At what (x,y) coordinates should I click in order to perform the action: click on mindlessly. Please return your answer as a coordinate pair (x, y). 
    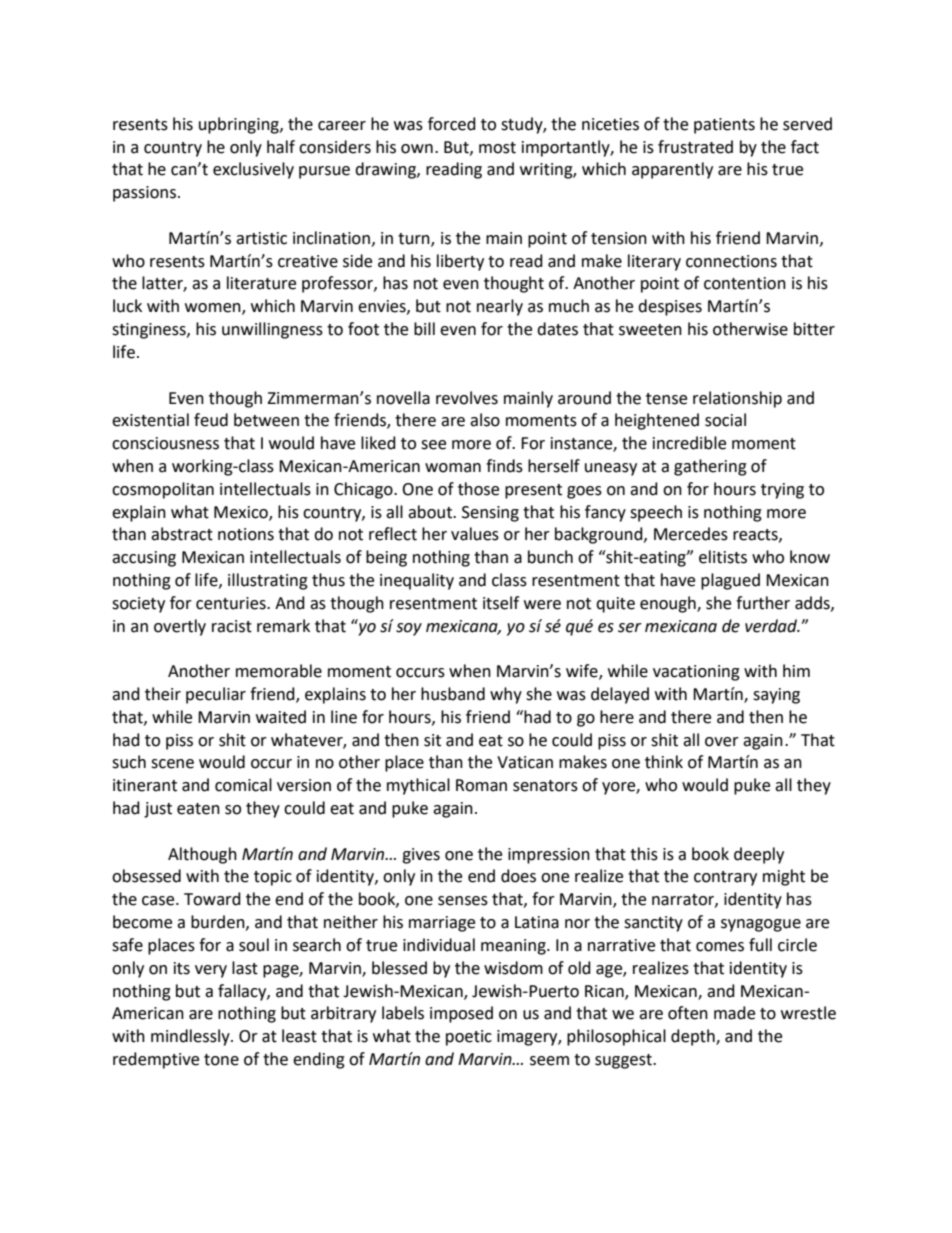
    Looking at the image, I should click on (191, 1037).
